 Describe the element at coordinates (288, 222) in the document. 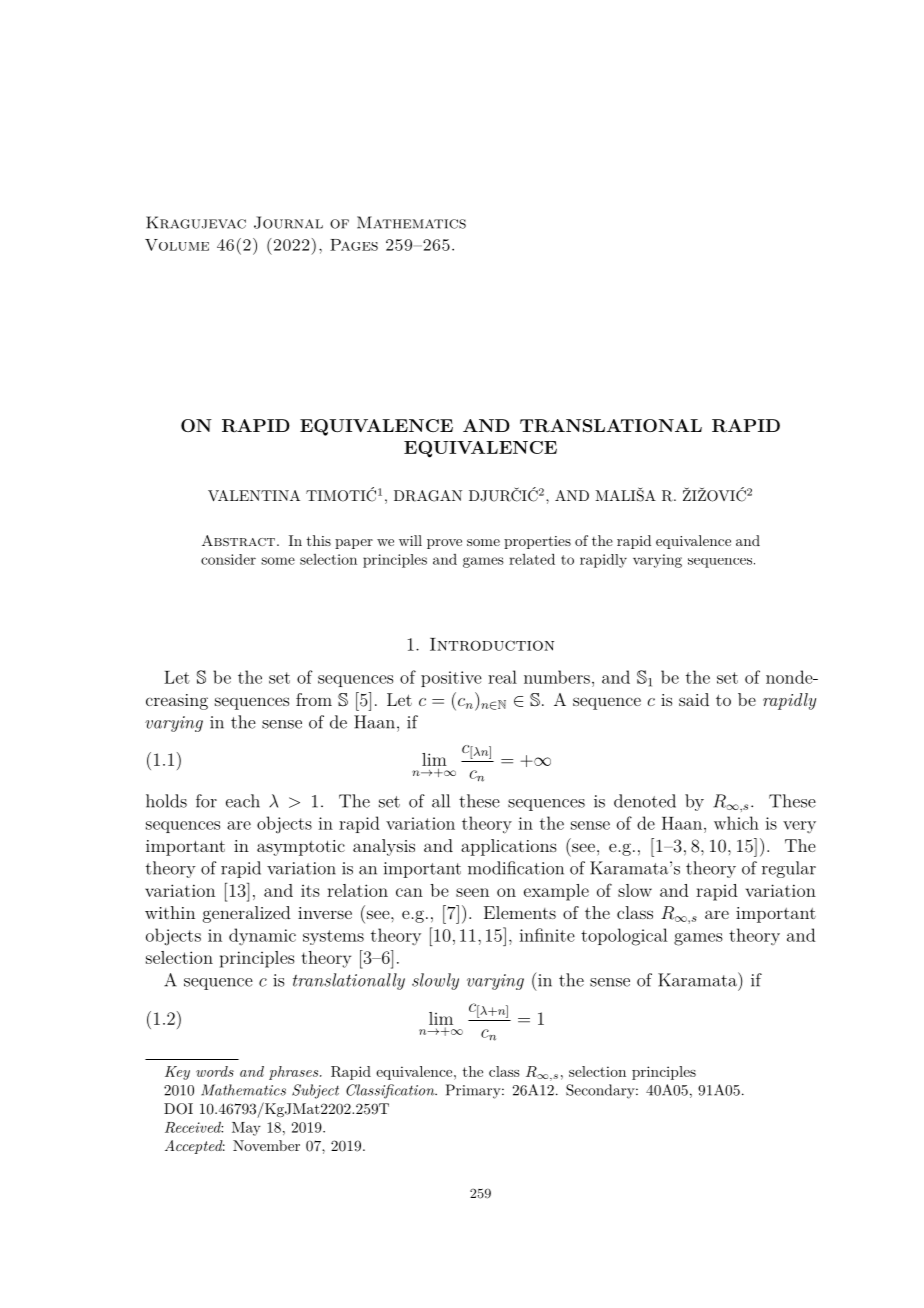

I see `Journal` at that location.
